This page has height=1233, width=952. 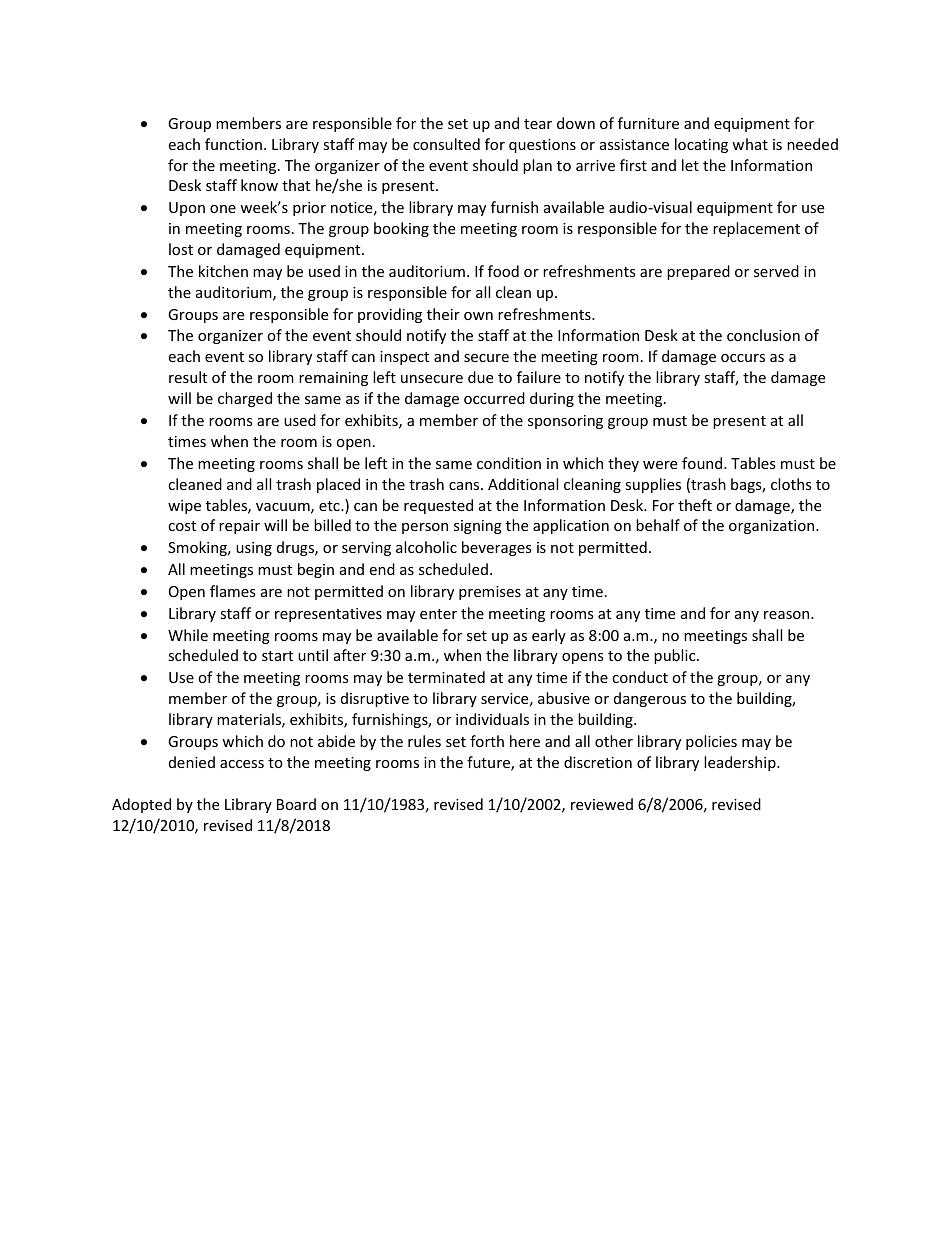 What do you see at coordinates (750, 144) in the page?
I see `what` at bounding box center [750, 144].
